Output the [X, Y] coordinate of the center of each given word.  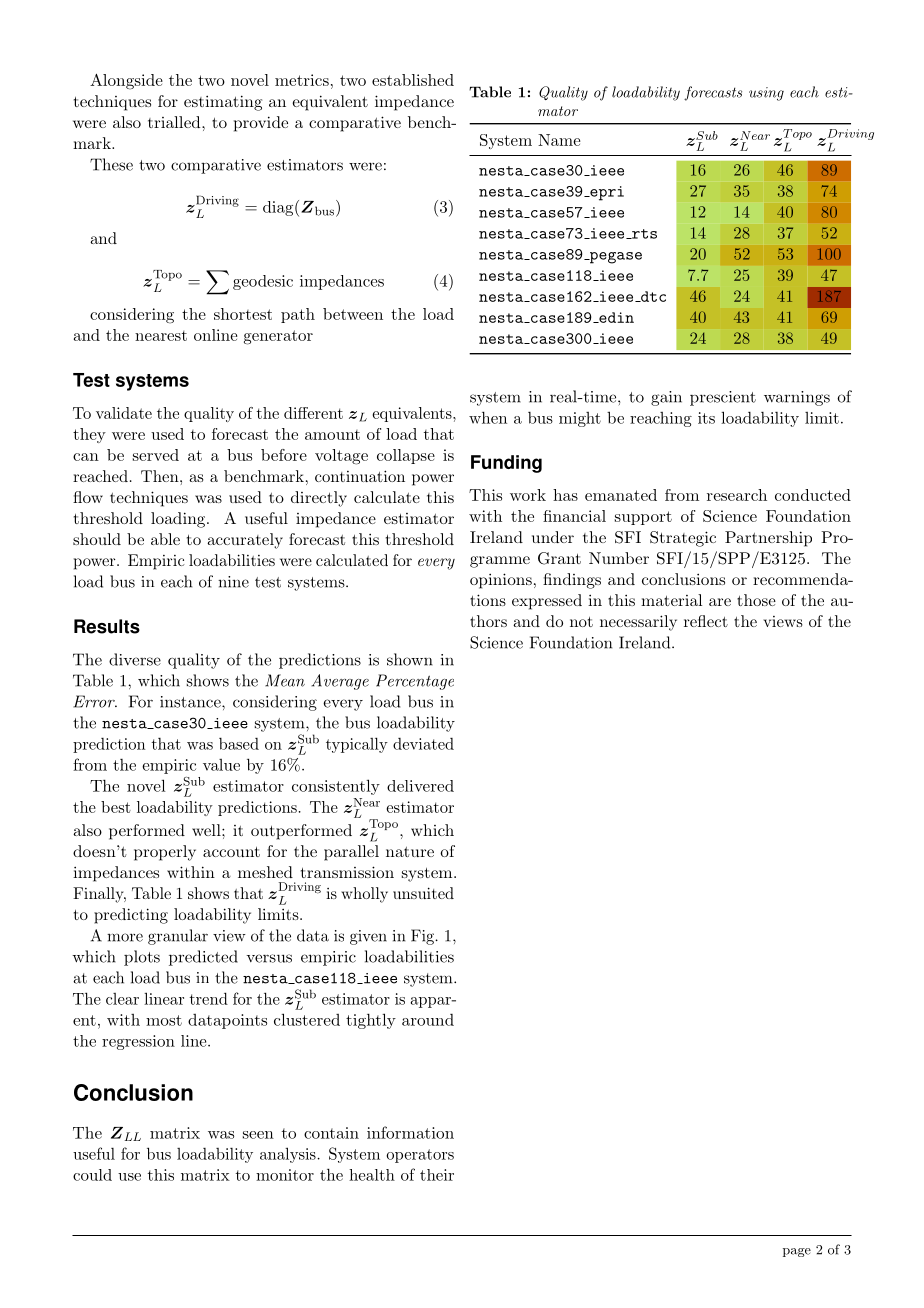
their [437, 1175]
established [413, 80]
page [797, 1252]
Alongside [126, 82]
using [766, 94]
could [92, 1175]
